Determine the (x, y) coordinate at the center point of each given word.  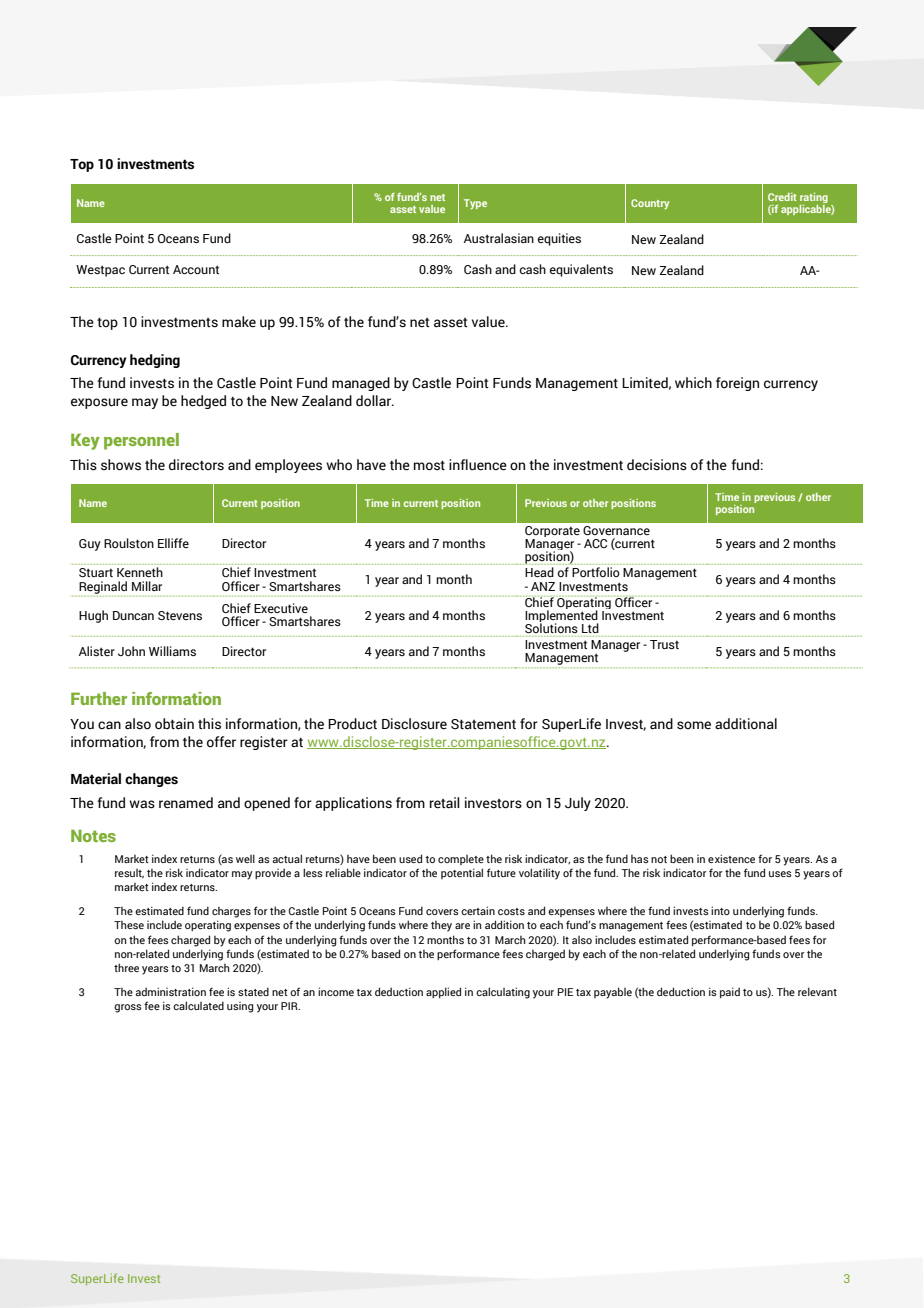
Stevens (180, 615)
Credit (782, 197)
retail (445, 803)
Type (475, 204)
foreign (737, 384)
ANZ (543, 586)
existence (731, 858)
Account (196, 269)
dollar (375, 401)
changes (151, 780)
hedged (203, 402)
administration (170, 991)
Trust (664, 644)
